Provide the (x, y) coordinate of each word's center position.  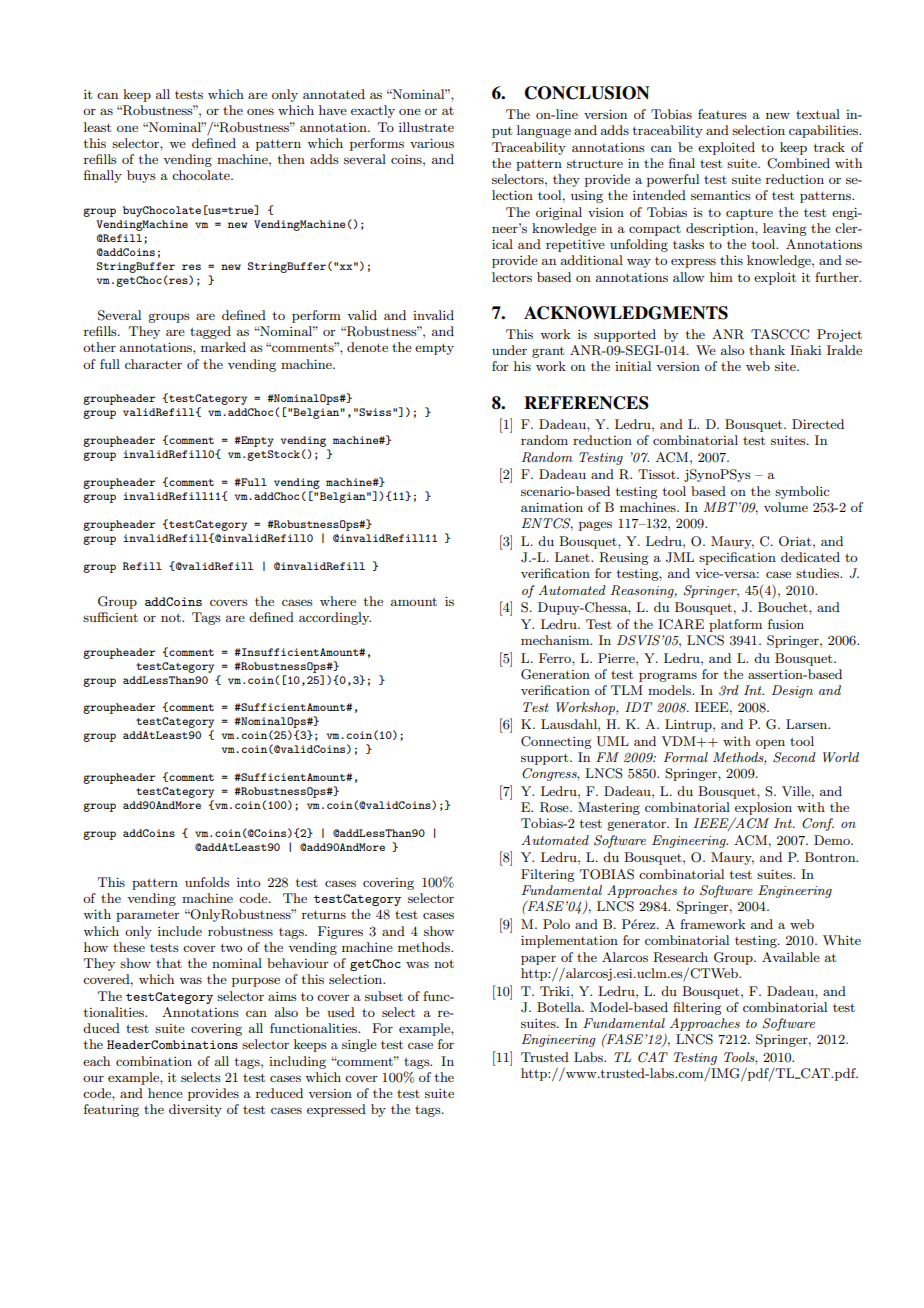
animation (552, 507)
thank (767, 350)
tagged (210, 332)
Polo (556, 924)
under (509, 350)
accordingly (335, 618)
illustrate (426, 127)
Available (791, 957)
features (722, 114)
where (338, 601)
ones (260, 111)
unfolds (207, 882)
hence (165, 1093)
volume (786, 507)
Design (792, 691)
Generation (555, 674)
